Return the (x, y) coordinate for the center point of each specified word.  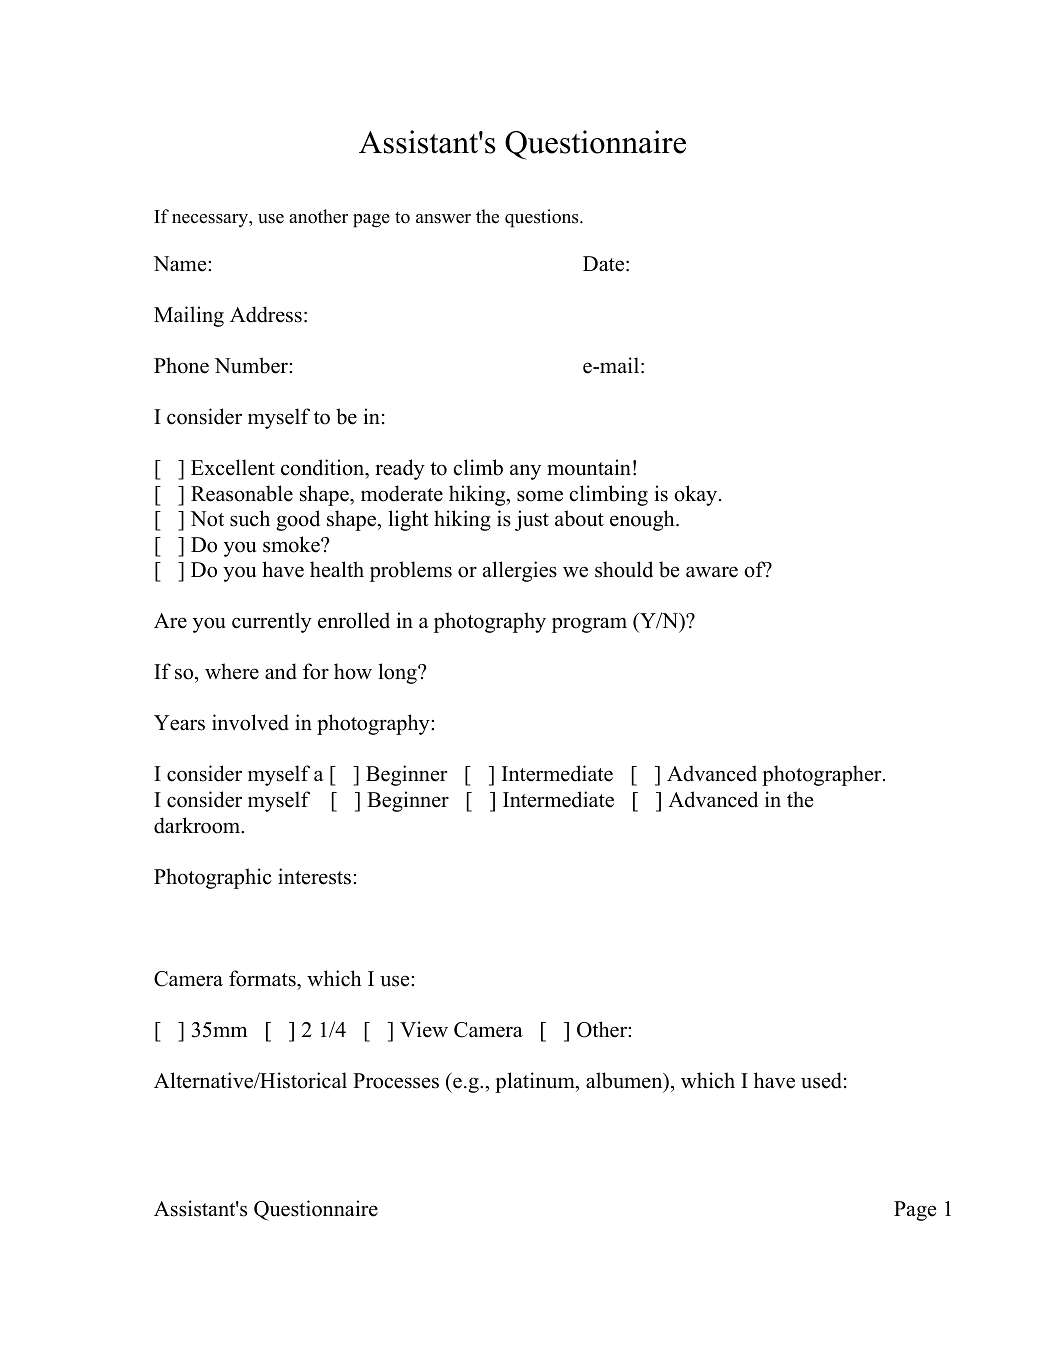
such (250, 518)
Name (181, 264)
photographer (823, 775)
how (353, 671)
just (532, 520)
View (424, 1029)
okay (697, 495)
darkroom (198, 825)
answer (443, 219)
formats (263, 978)
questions (543, 218)
